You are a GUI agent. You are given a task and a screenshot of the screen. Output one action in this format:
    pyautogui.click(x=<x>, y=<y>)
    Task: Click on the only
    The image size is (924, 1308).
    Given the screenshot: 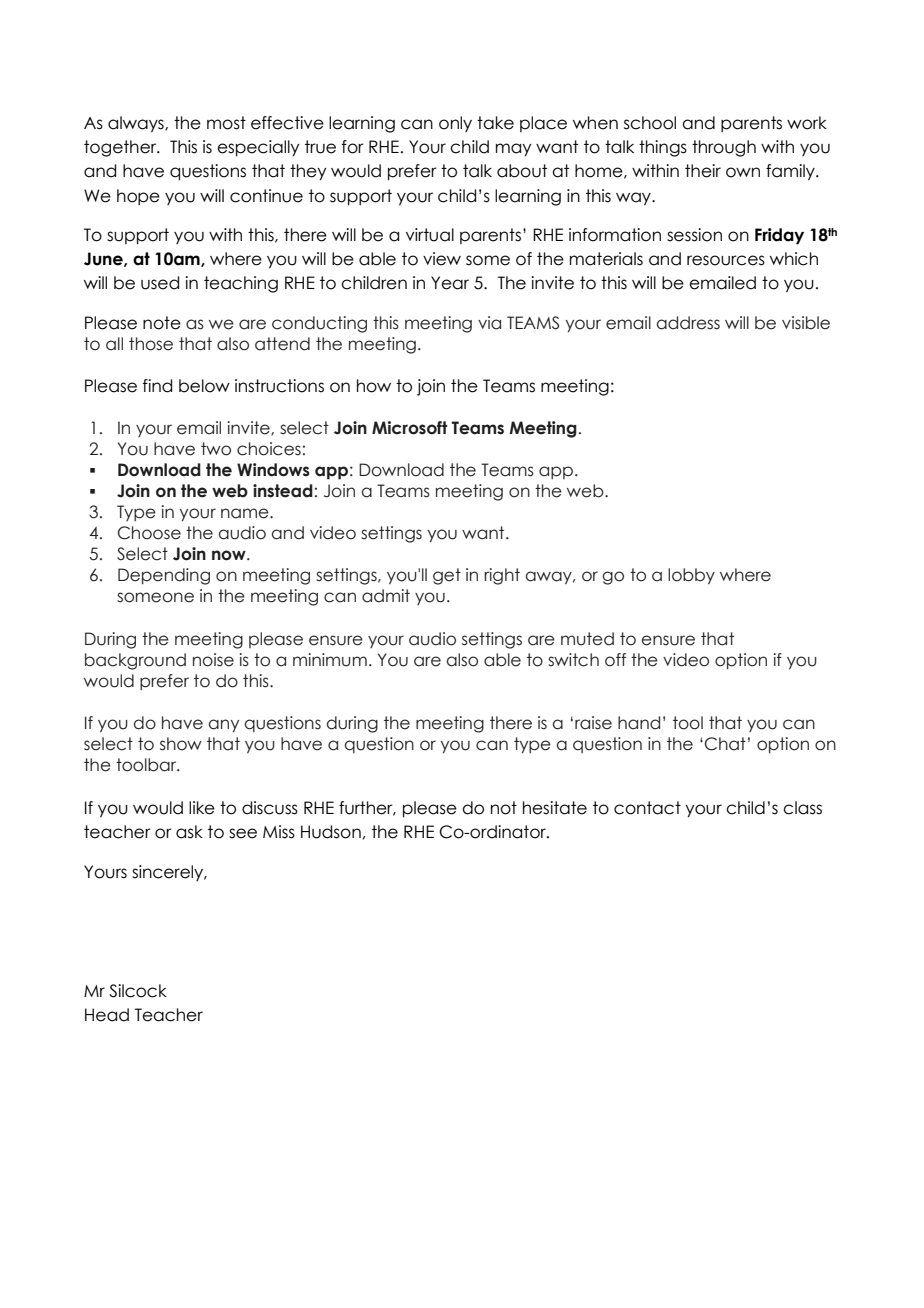 What is the action you would take?
    pyautogui.click(x=455, y=124)
